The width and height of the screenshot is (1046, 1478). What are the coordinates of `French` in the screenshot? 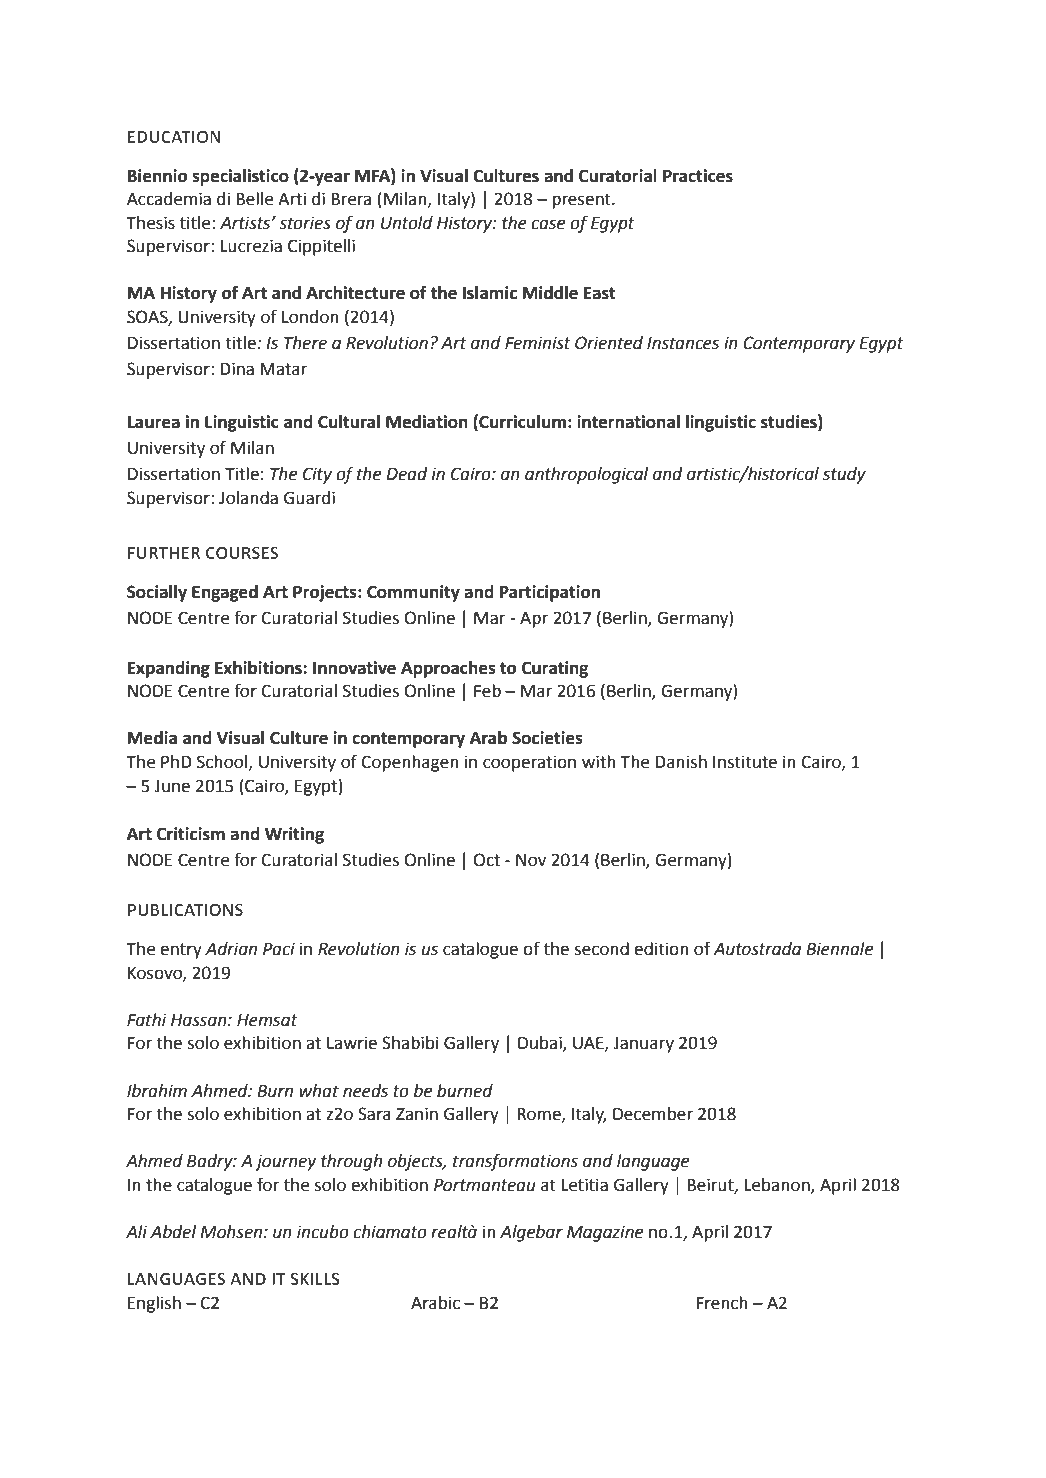 It's located at (722, 1303).
